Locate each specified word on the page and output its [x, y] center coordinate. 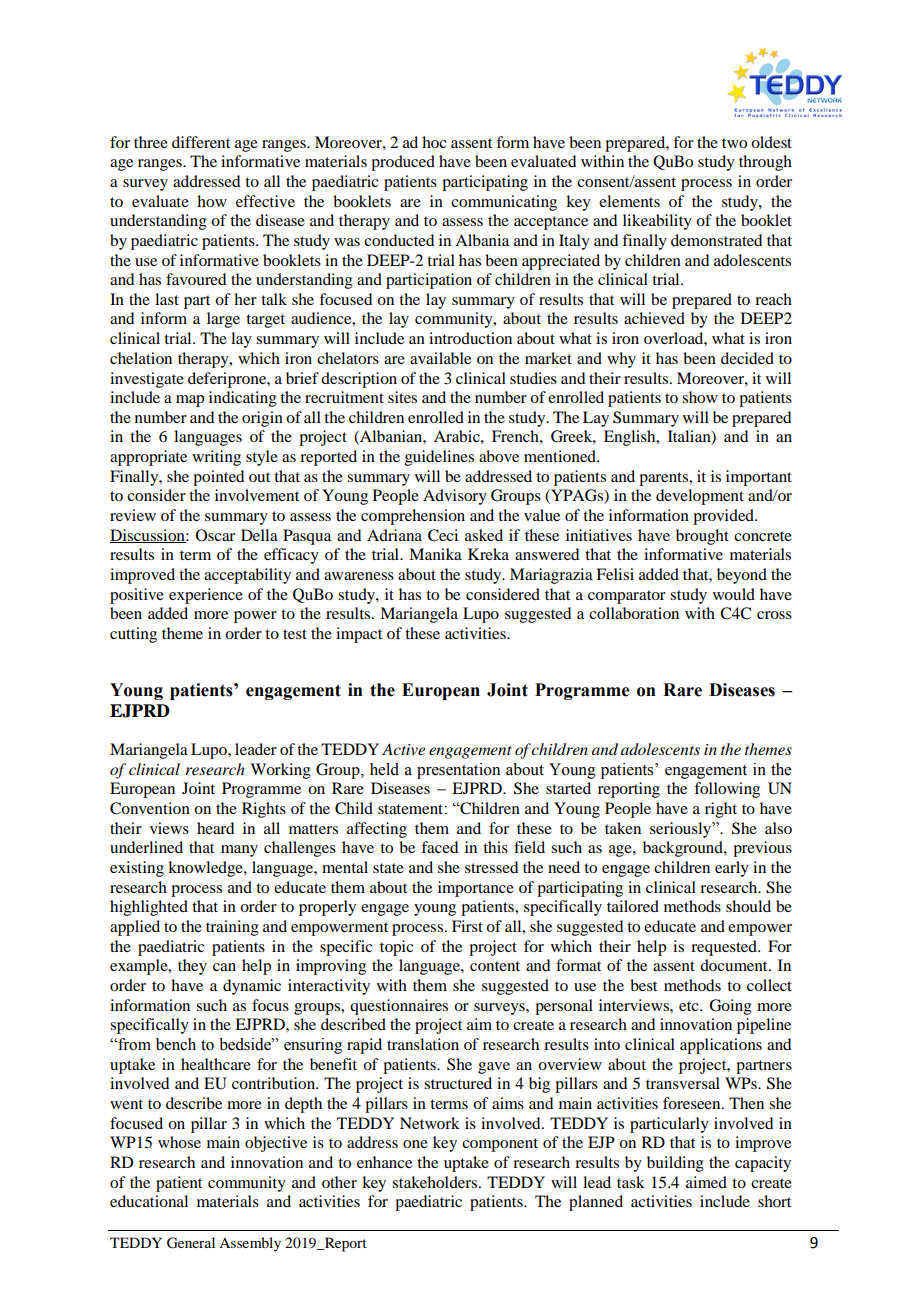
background [684, 849]
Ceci [443, 535]
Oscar [215, 535]
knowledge [206, 869]
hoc [434, 142]
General [191, 1243]
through [765, 163]
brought [702, 537]
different [201, 142]
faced [439, 847]
